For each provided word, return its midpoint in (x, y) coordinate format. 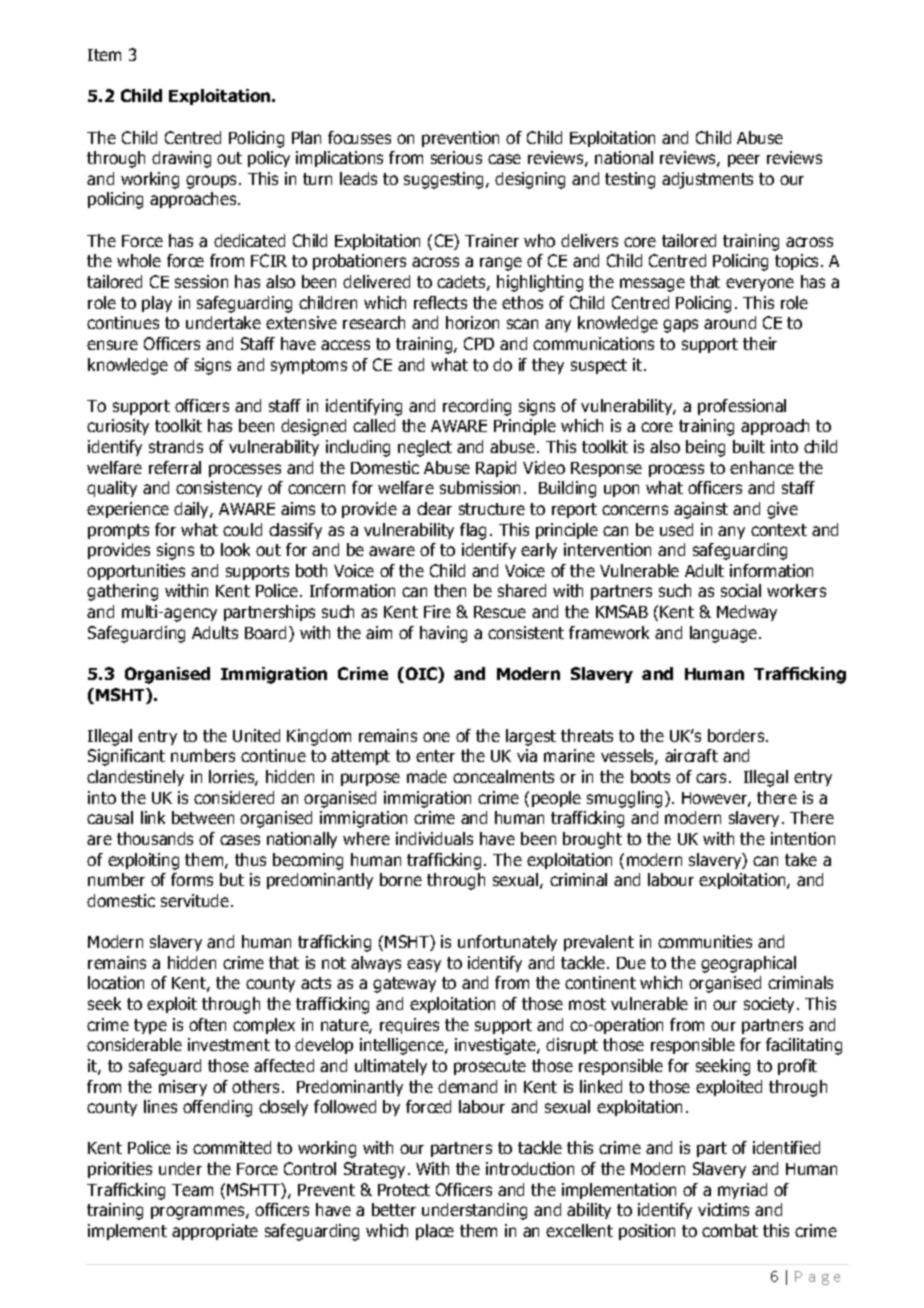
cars (713, 778)
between (203, 817)
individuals (434, 838)
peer (744, 160)
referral (175, 467)
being (705, 448)
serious (456, 157)
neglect (425, 448)
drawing (181, 159)
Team (192, 1190)
